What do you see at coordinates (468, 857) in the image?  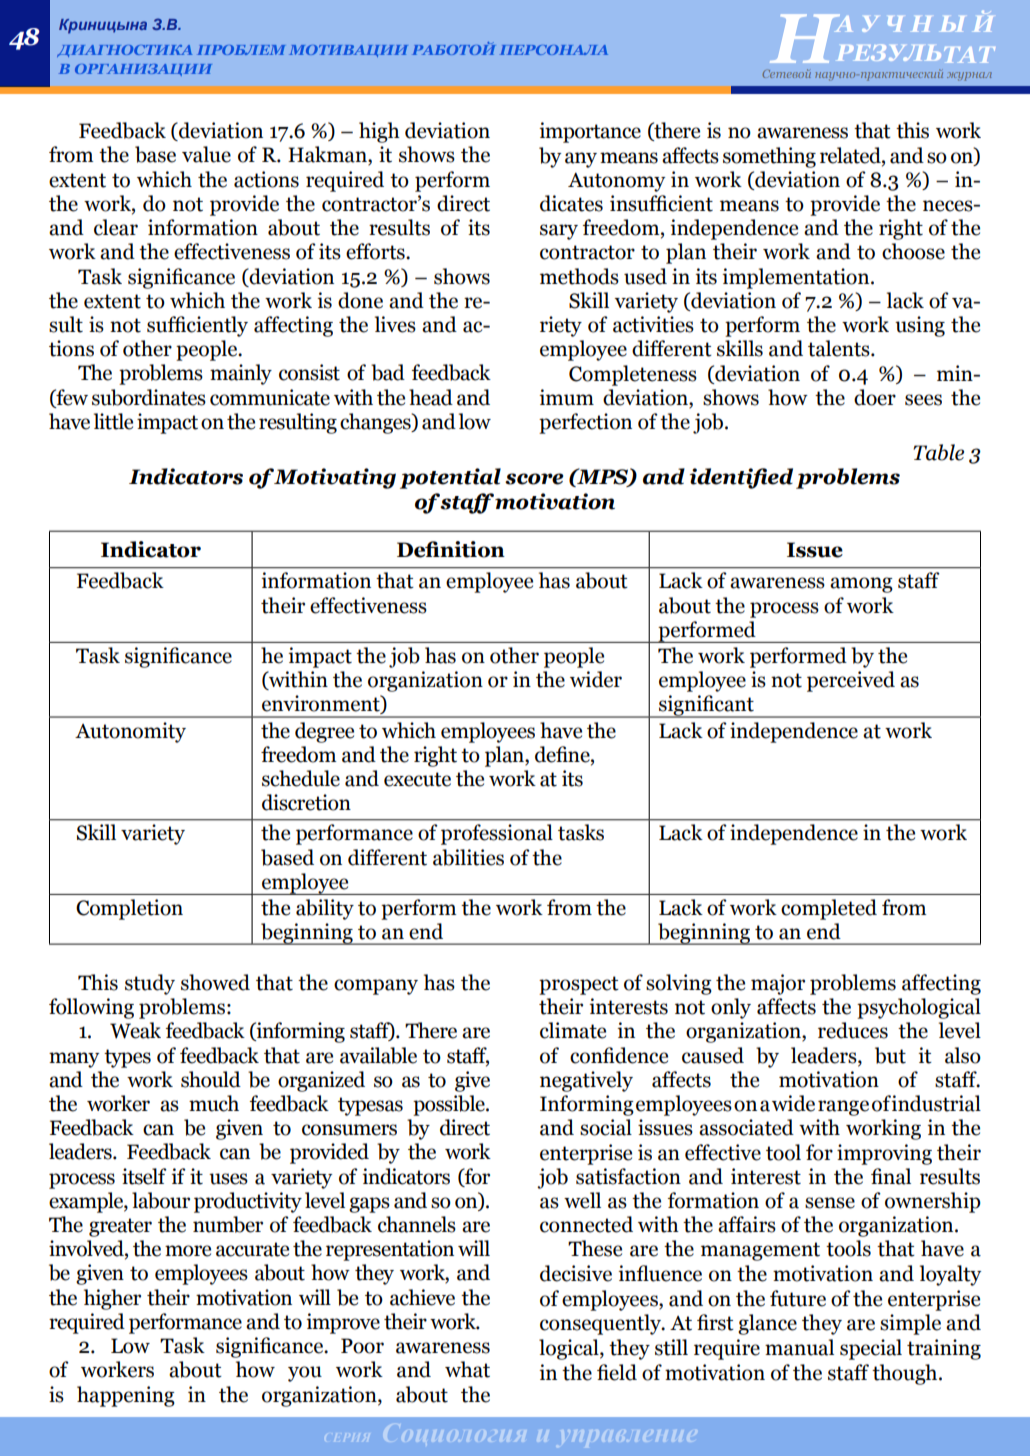 I see `abilities` at bounding box center [468, 857].
